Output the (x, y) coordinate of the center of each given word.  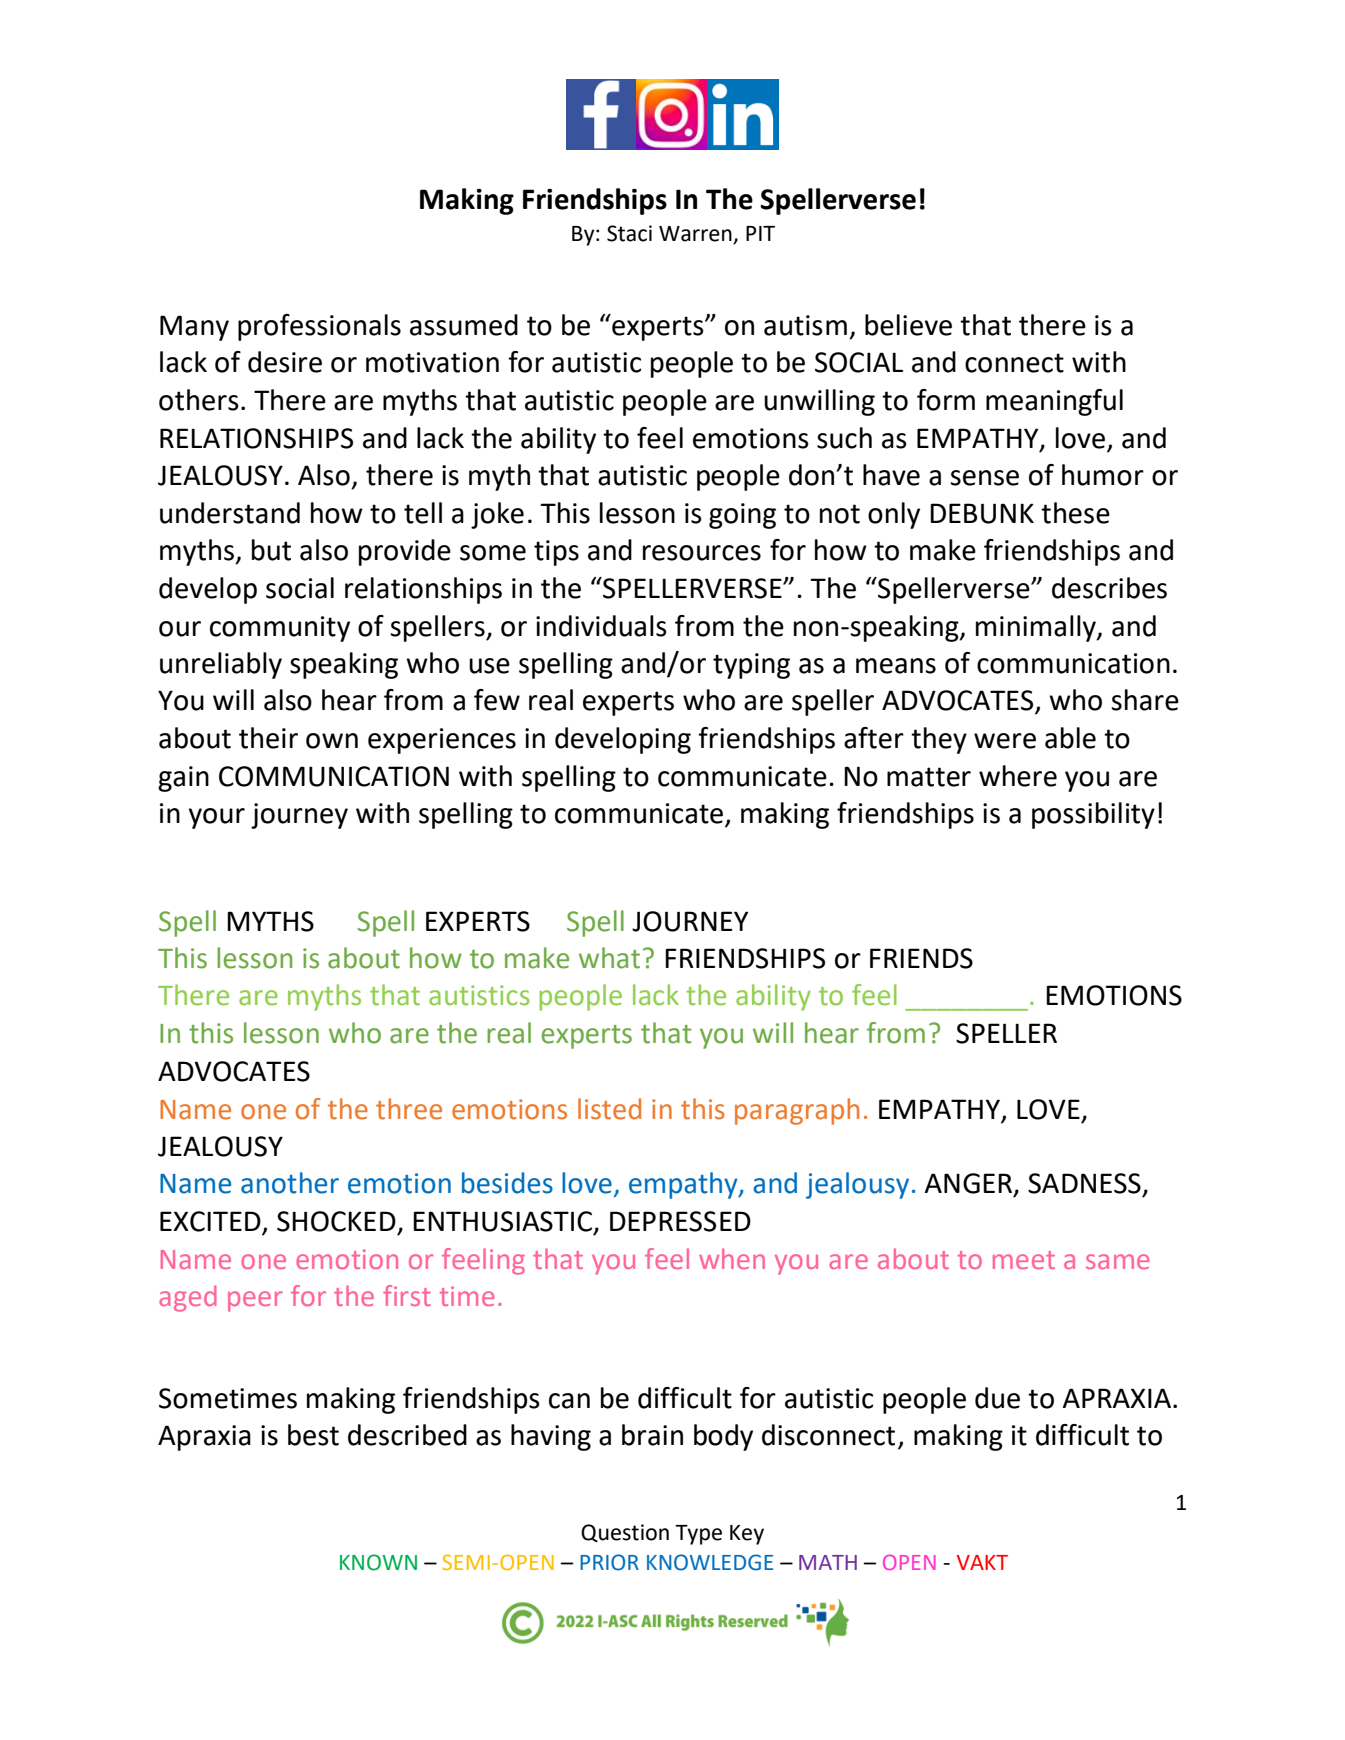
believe (908, 325)
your (217, 818)
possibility (1093, 815)
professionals (319, 327)
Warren (695, 234)
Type (698, 1535)
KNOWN (378, 1562)
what (609, 958)
